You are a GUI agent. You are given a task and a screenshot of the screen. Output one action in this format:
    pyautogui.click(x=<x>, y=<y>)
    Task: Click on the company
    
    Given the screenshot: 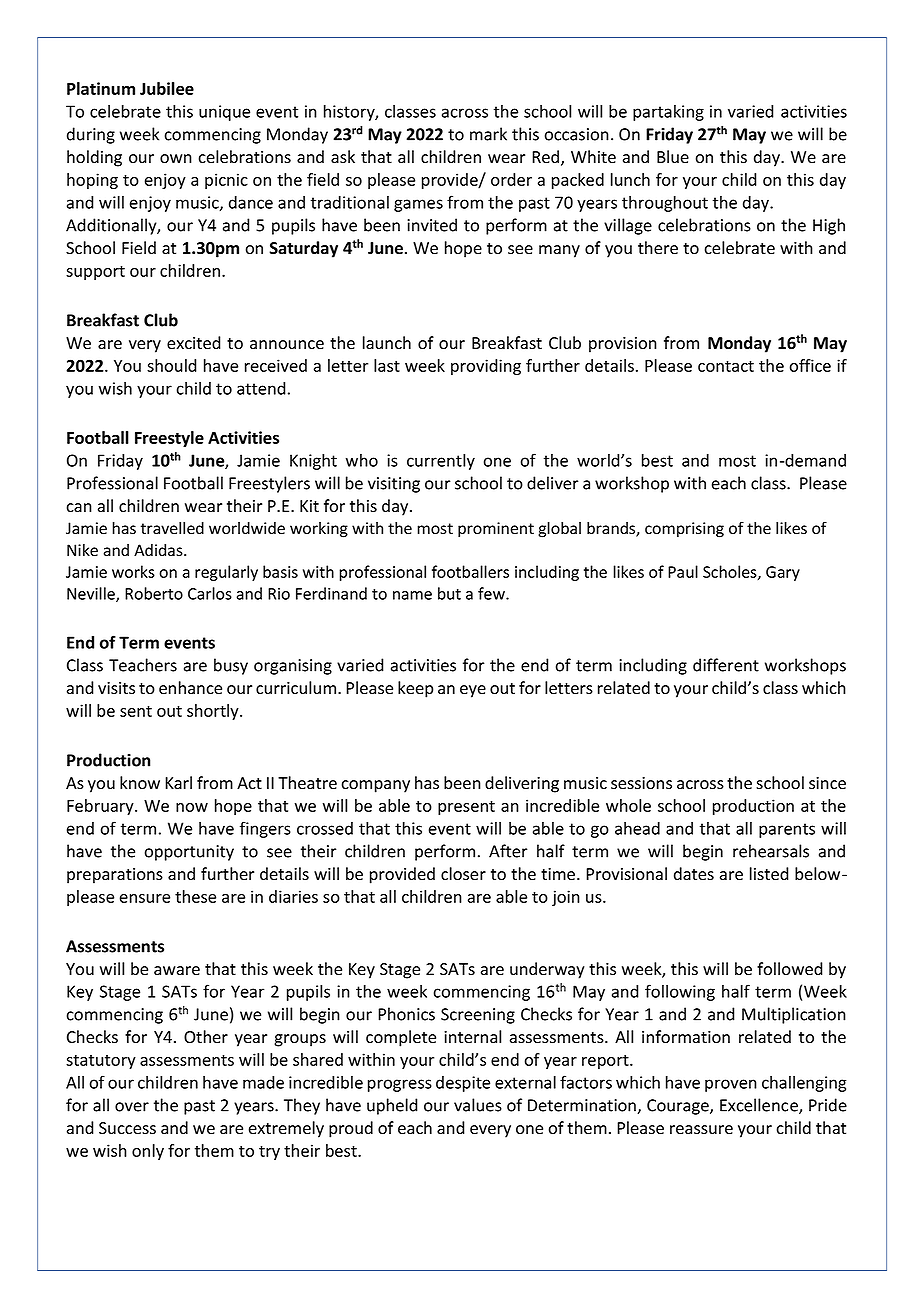 What is the action you would take?
    pyautogui.click(x=376, y=786)
